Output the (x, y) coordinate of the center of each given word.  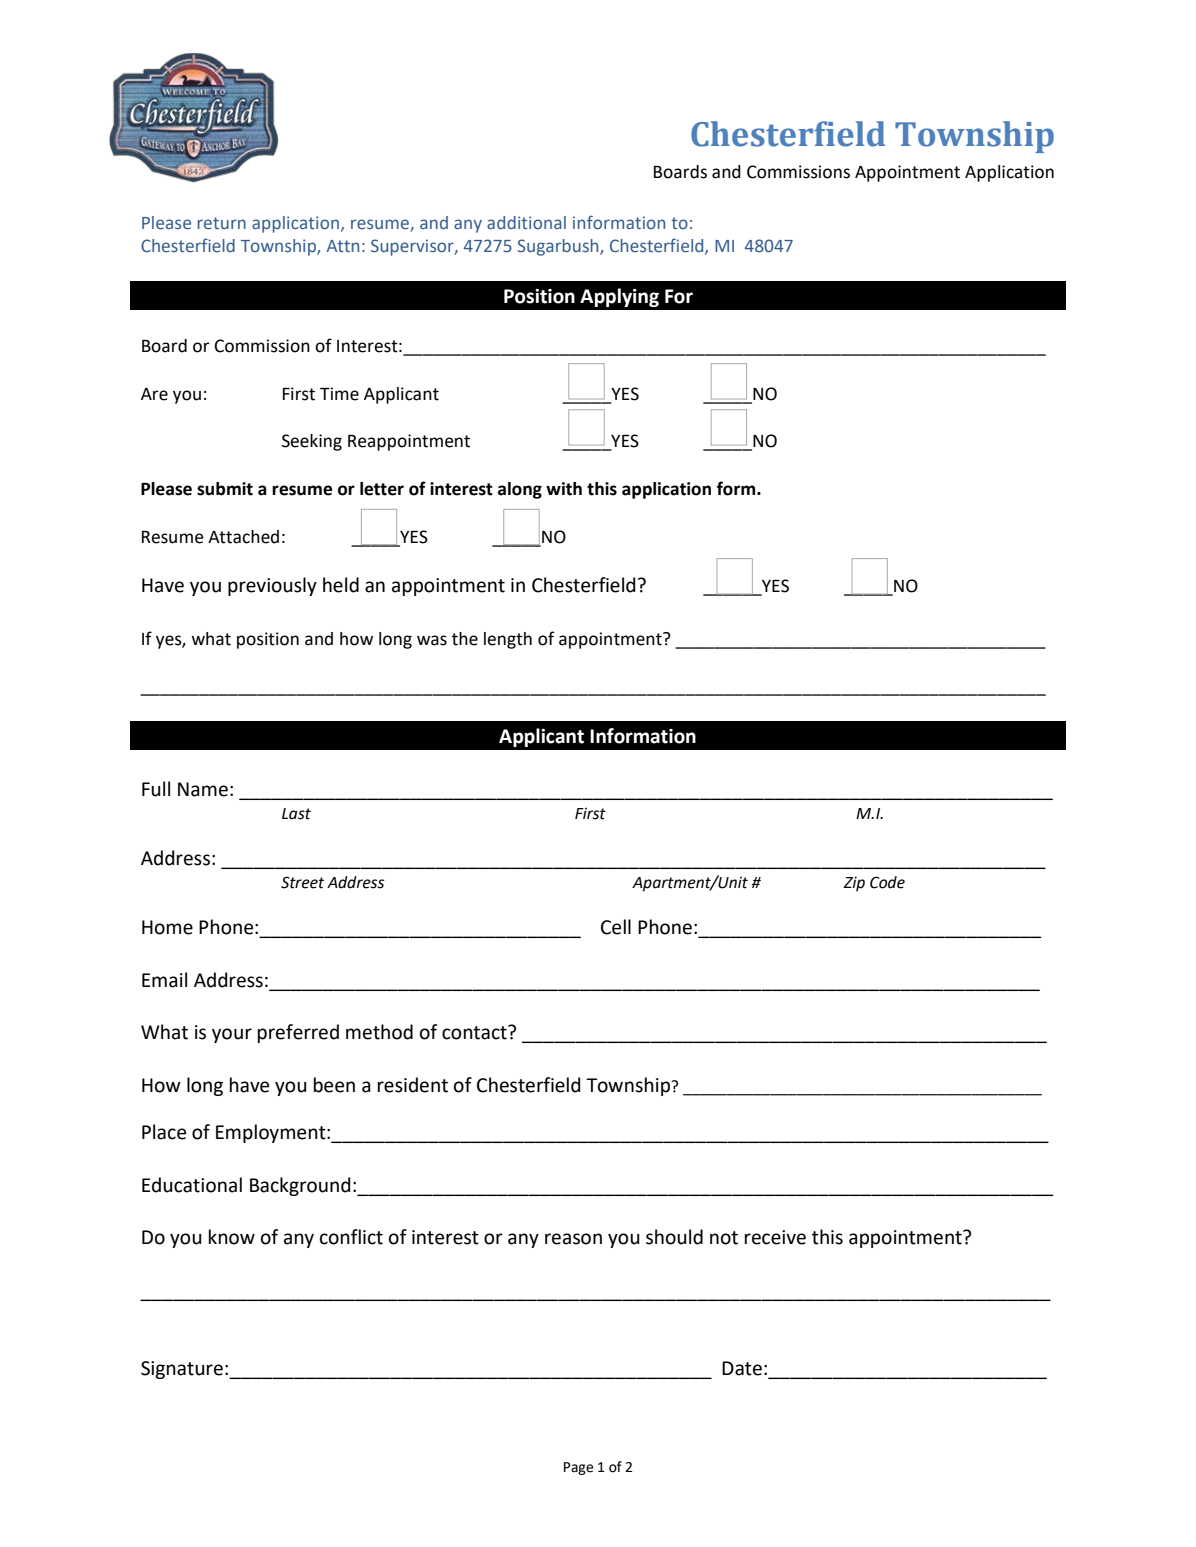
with (564, 489)
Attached (243, 537)
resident (413, 1085)
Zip (854, 884)
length (508, 640)
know (232, 1237)
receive (775, 1237)
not (724, 1238)
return (222, 223)
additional (526, 222)
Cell (616, 927)
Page (578, 1468)
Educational (192, 1185)
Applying (619, 297)
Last (296, 814)
